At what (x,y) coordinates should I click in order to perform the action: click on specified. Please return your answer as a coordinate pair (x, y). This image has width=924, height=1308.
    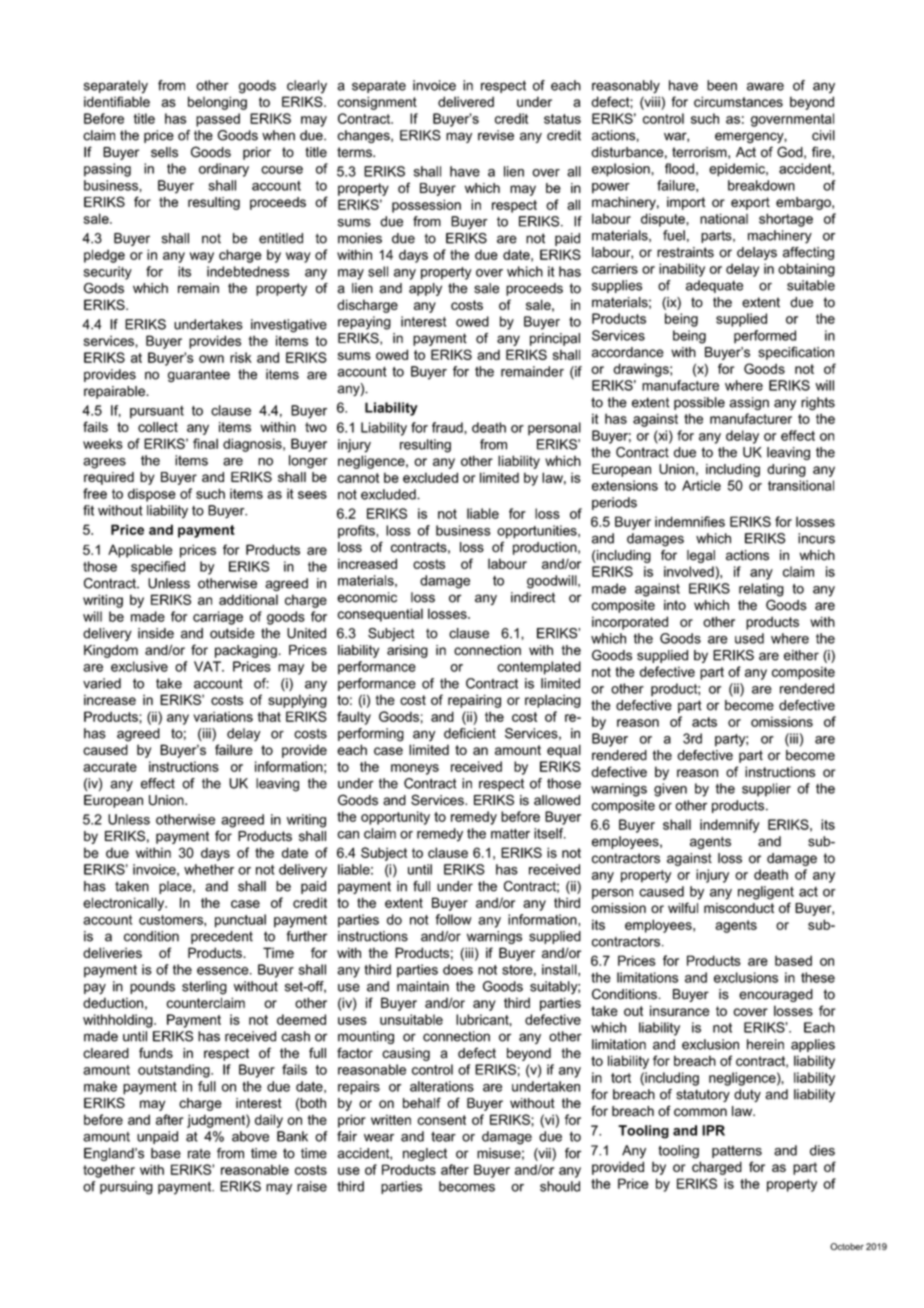
    Looking at the image, I should click on (158, 568).
